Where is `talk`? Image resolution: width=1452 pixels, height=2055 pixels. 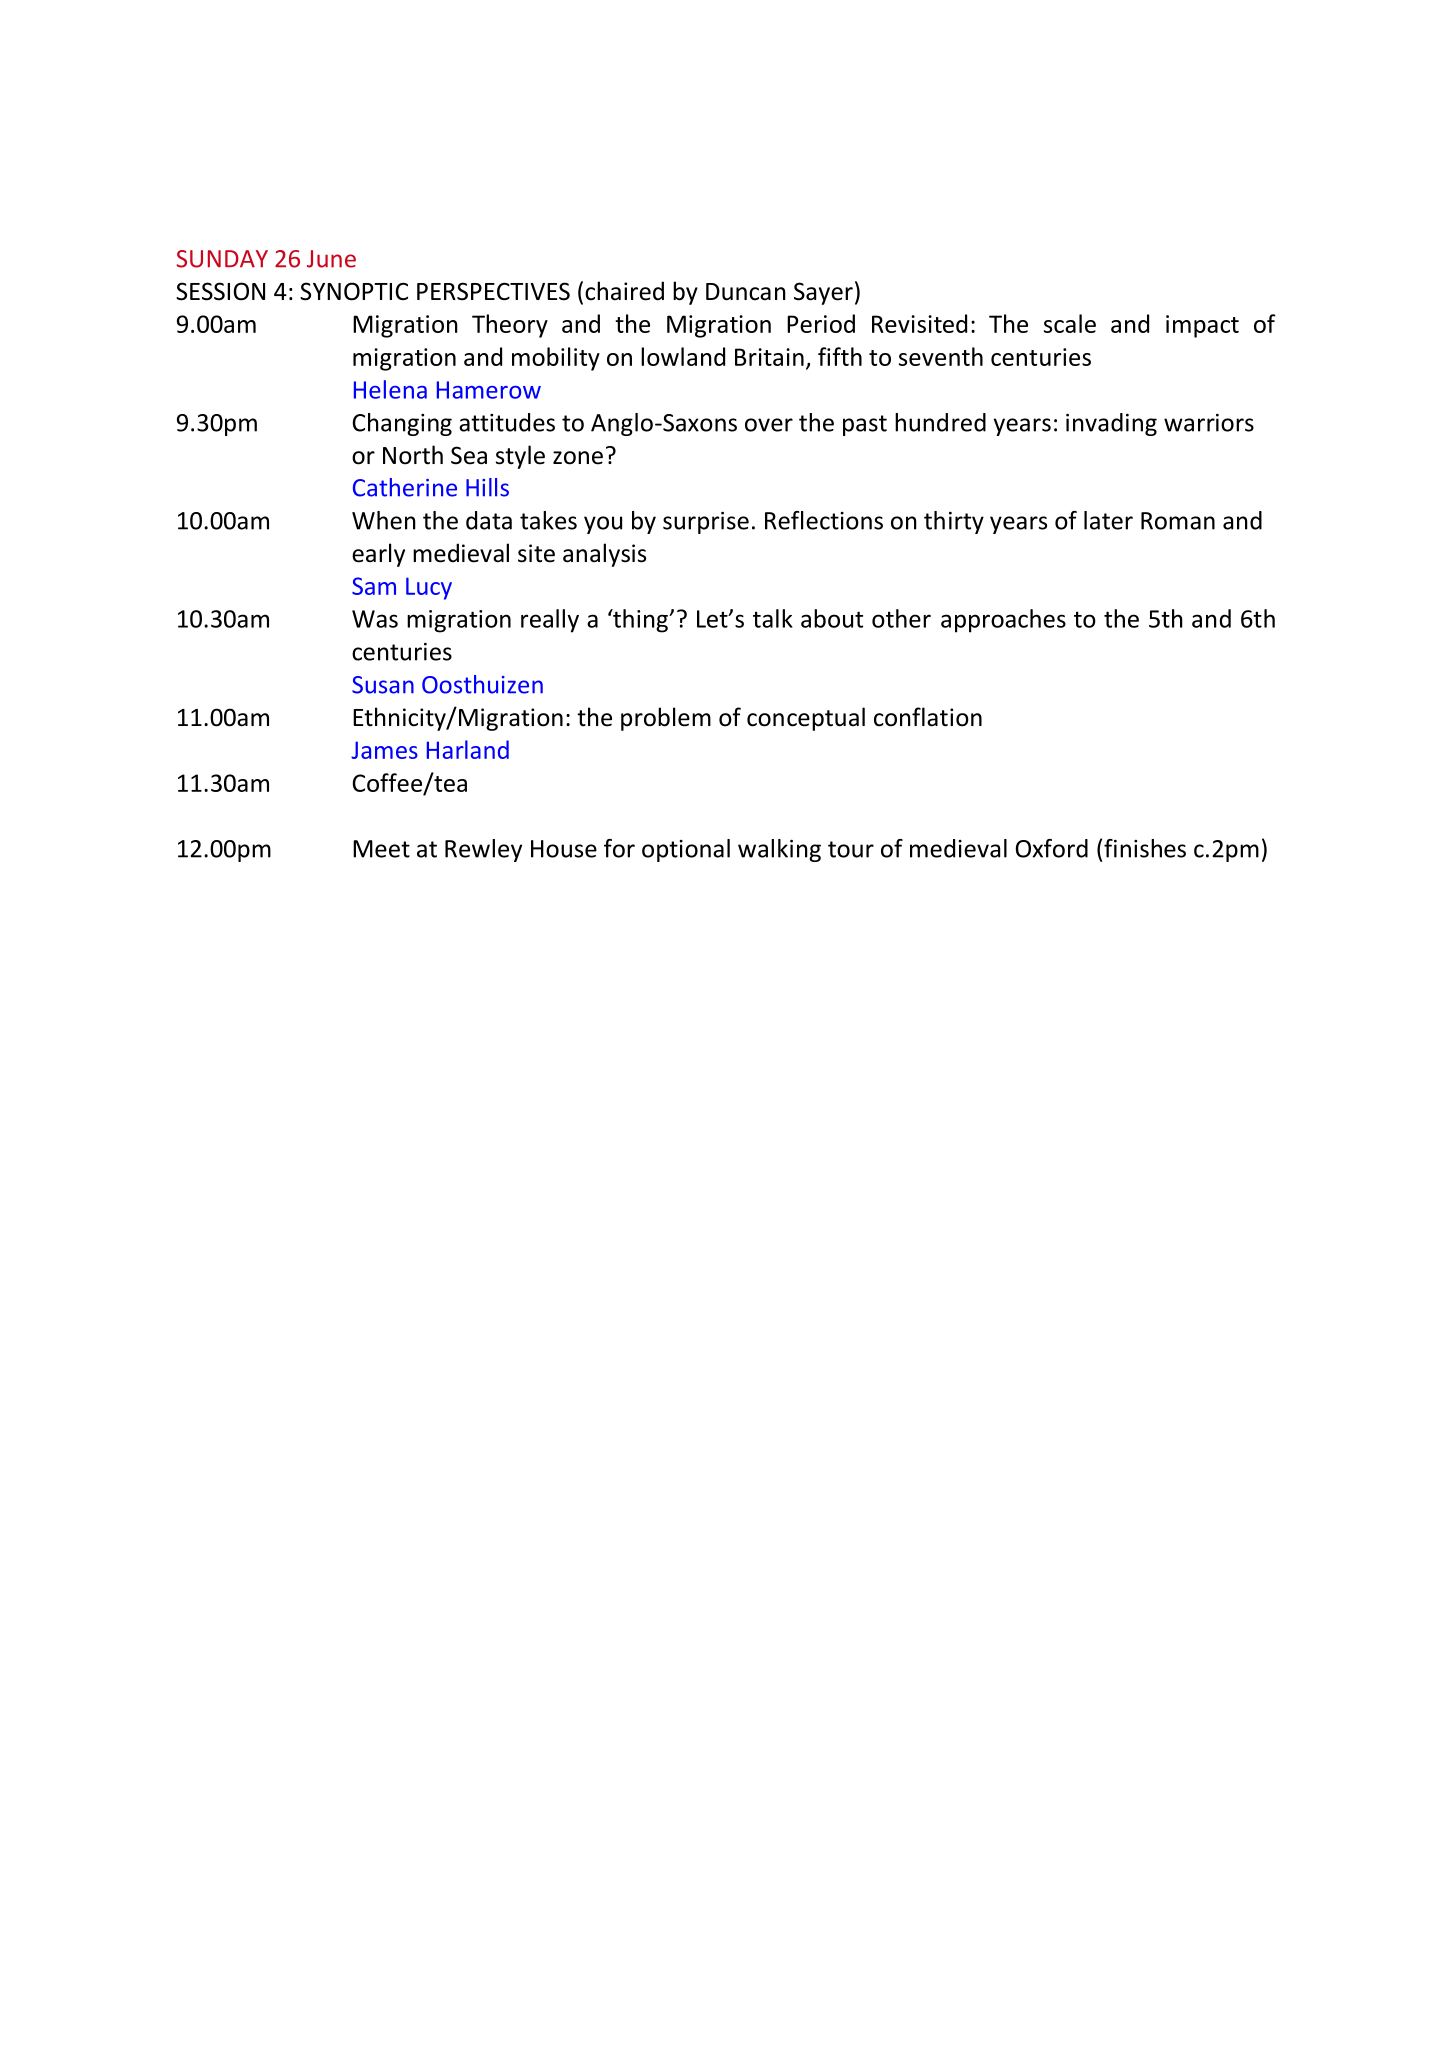 talk is located at coordinates (773, 618).
